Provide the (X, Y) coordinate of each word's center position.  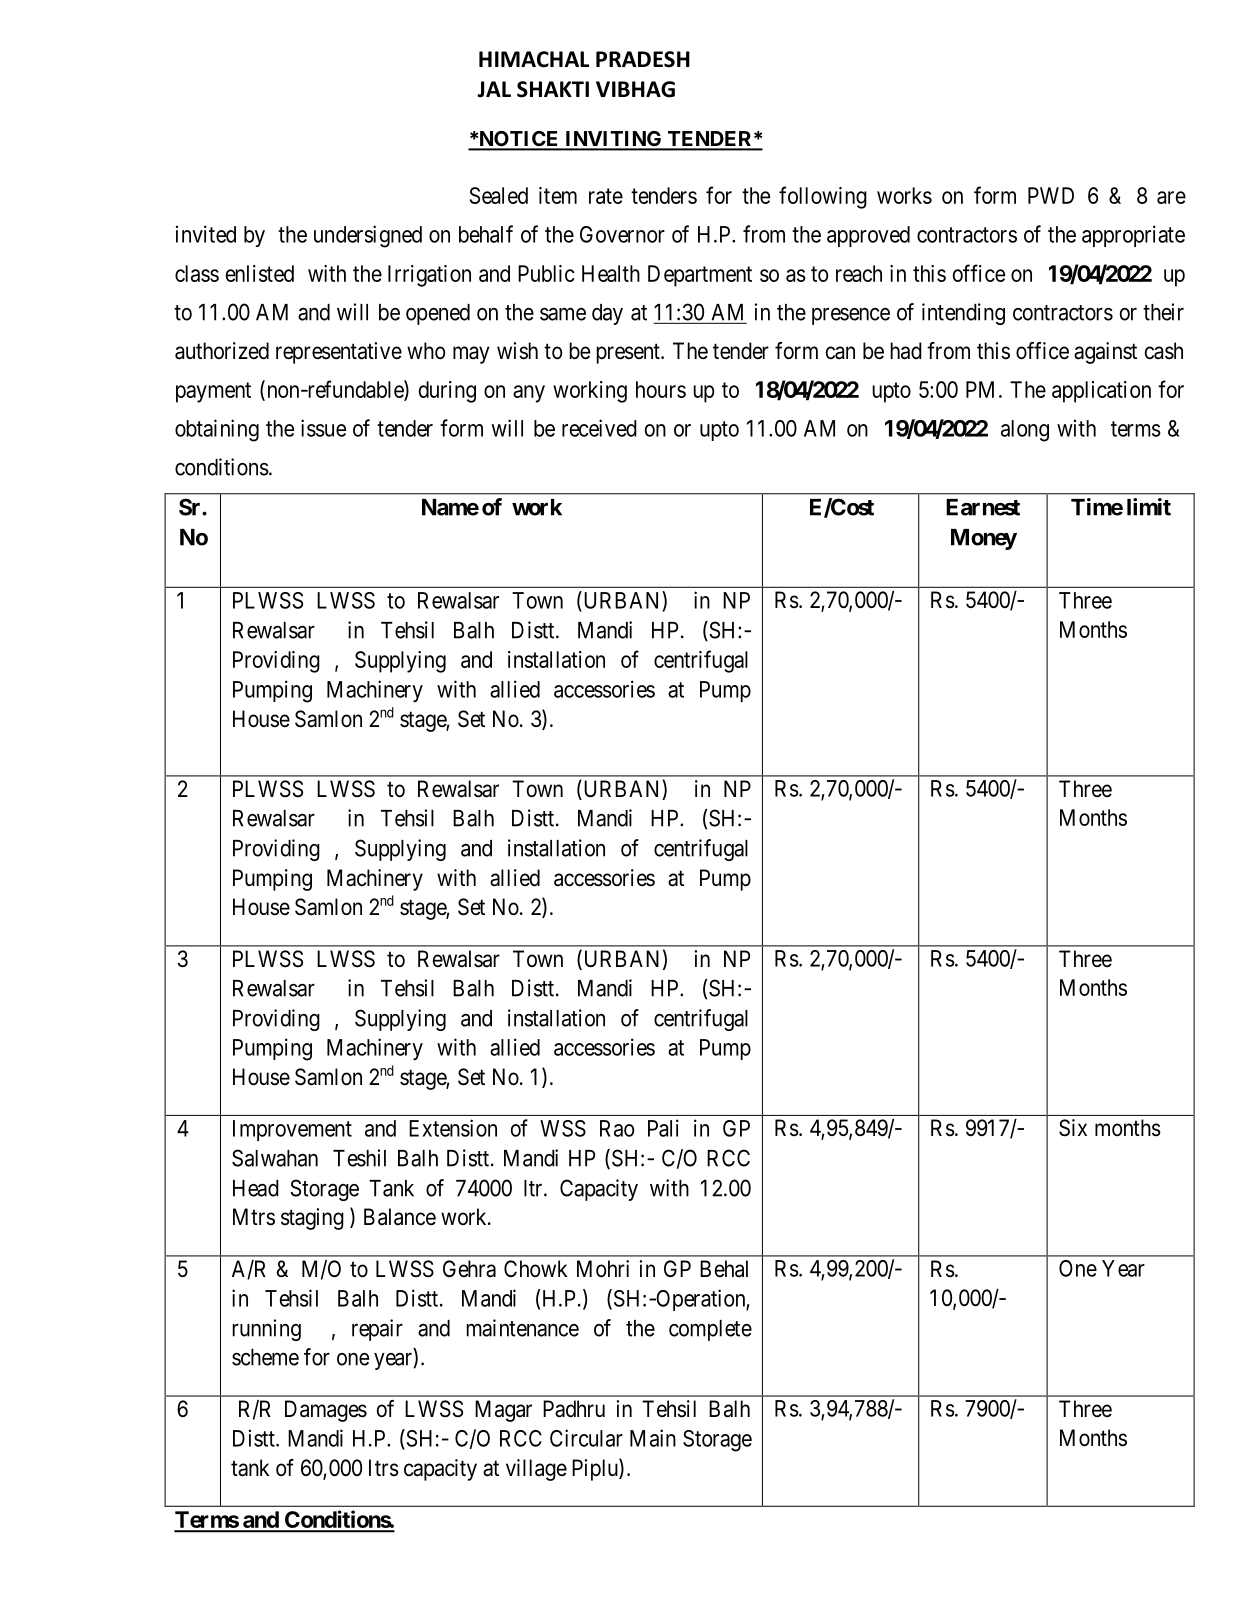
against (1105, 353)
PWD (1051, 195)
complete (710, 1330)
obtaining (217, 430)
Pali (663, 1128)
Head (256, 1188)
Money (984, 539)
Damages (326, 1411)
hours (661, 389)
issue (323, 428)
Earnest (983, 507)
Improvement (292, 1130)
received (599, 428)
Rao (617, 1128)
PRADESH (643, 59)
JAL (494, 89)
